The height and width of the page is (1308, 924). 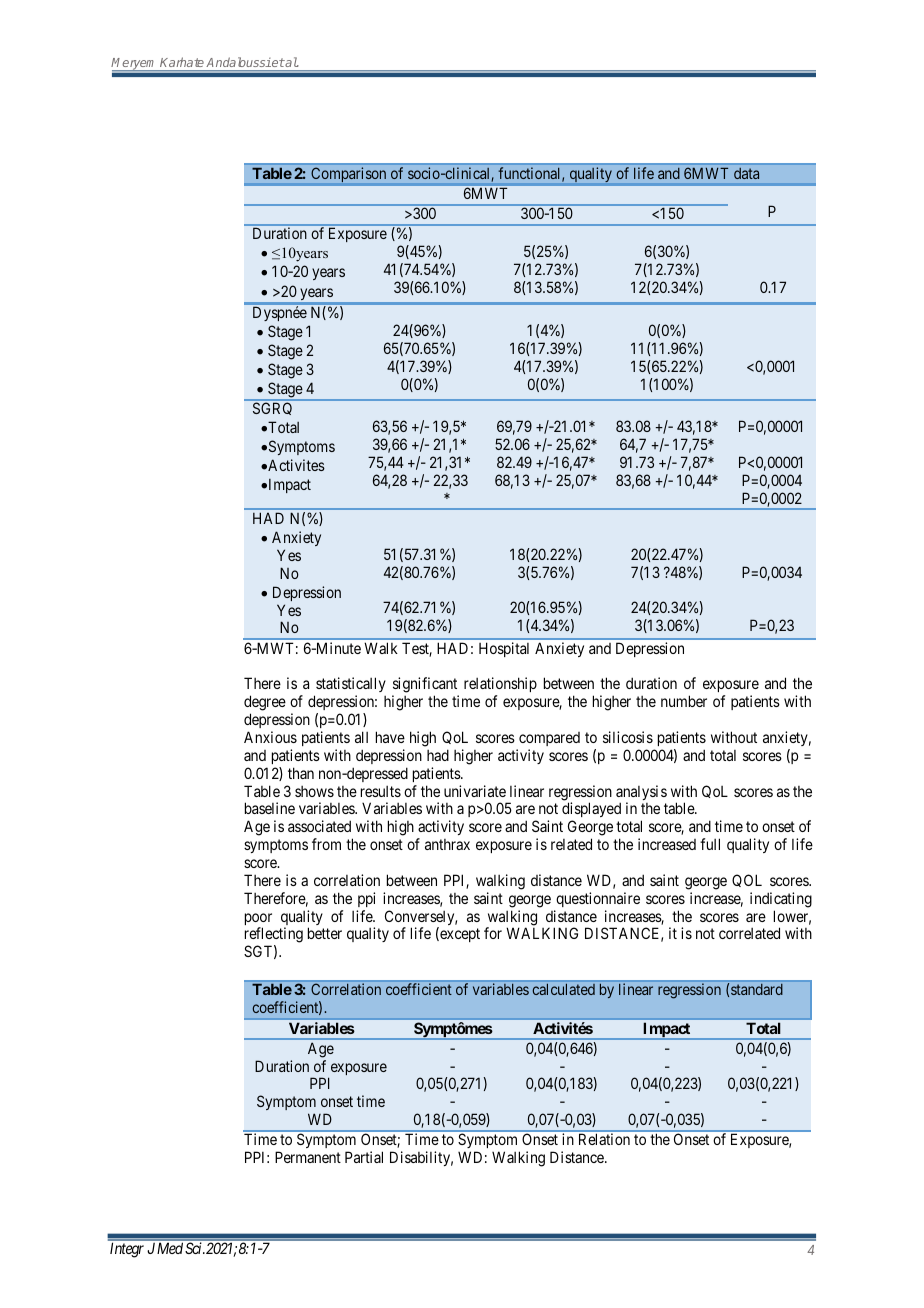 What do you see at coordinates (348, 174) in the page?
I see `Comparison` at bounding box center [348, 174].
